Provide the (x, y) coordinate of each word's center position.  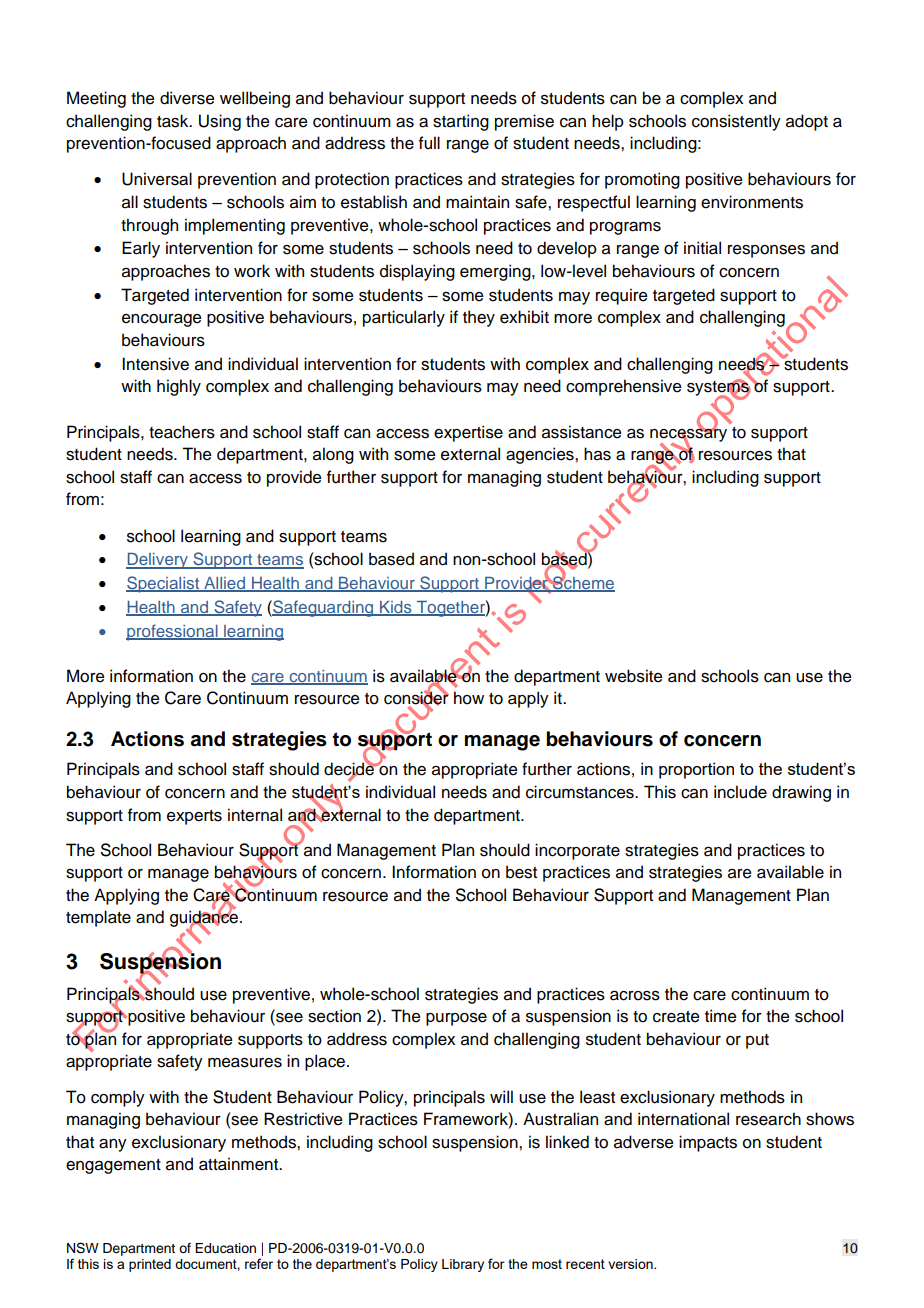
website (634, 676)
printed (150, 1265)
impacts (708, 1143)
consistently (736, 122)
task (174, 121)
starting (461, 122)
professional (173, 632)
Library (463, 1265)
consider (416, 698)
